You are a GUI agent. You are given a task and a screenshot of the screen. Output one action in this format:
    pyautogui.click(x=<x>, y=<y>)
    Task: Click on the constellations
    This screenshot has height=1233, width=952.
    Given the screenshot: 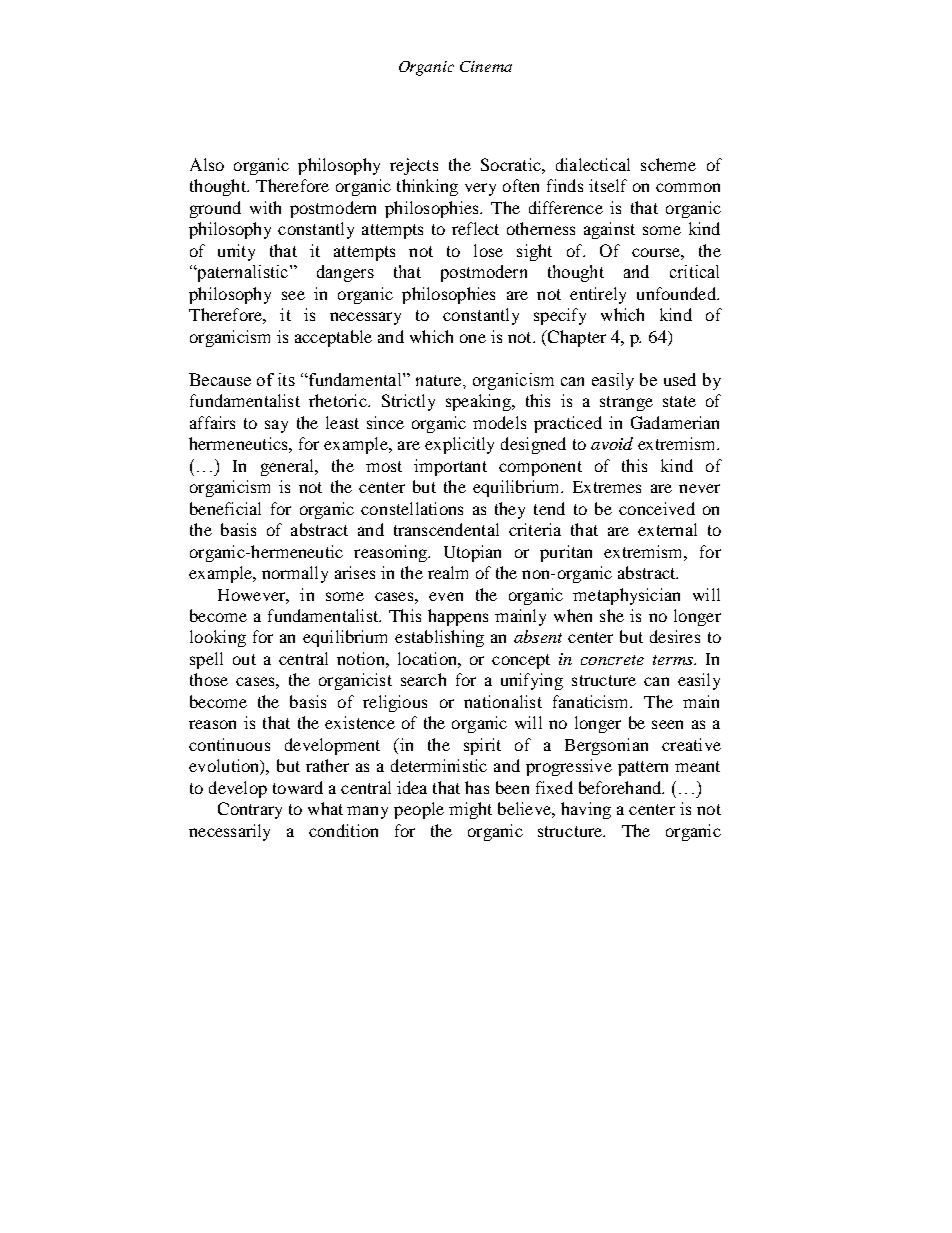 What is the action you would take?
    pyautogui.click(x=412, y=508)
